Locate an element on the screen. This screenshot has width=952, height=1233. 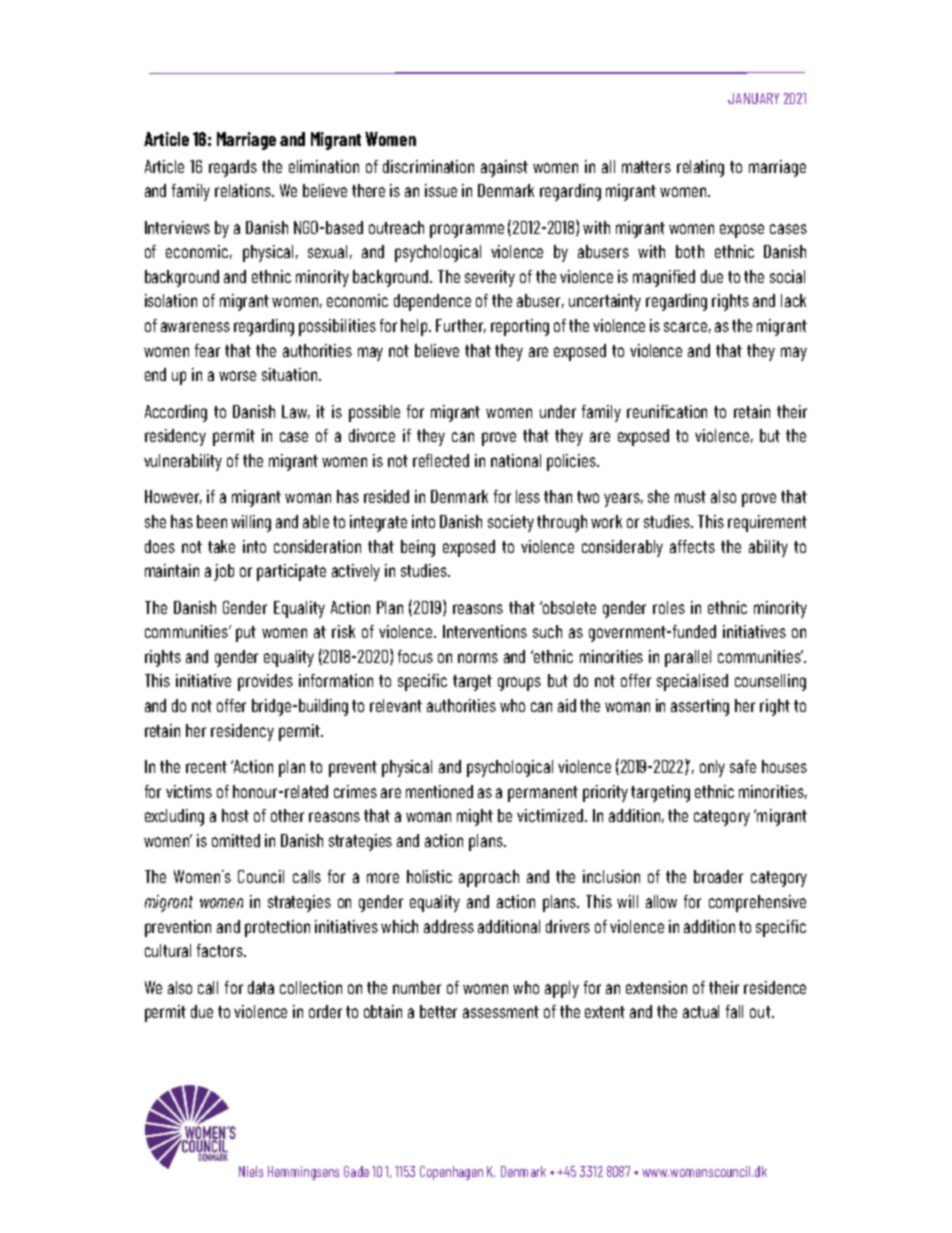
Interventions is located at coordinates (485, 631).
